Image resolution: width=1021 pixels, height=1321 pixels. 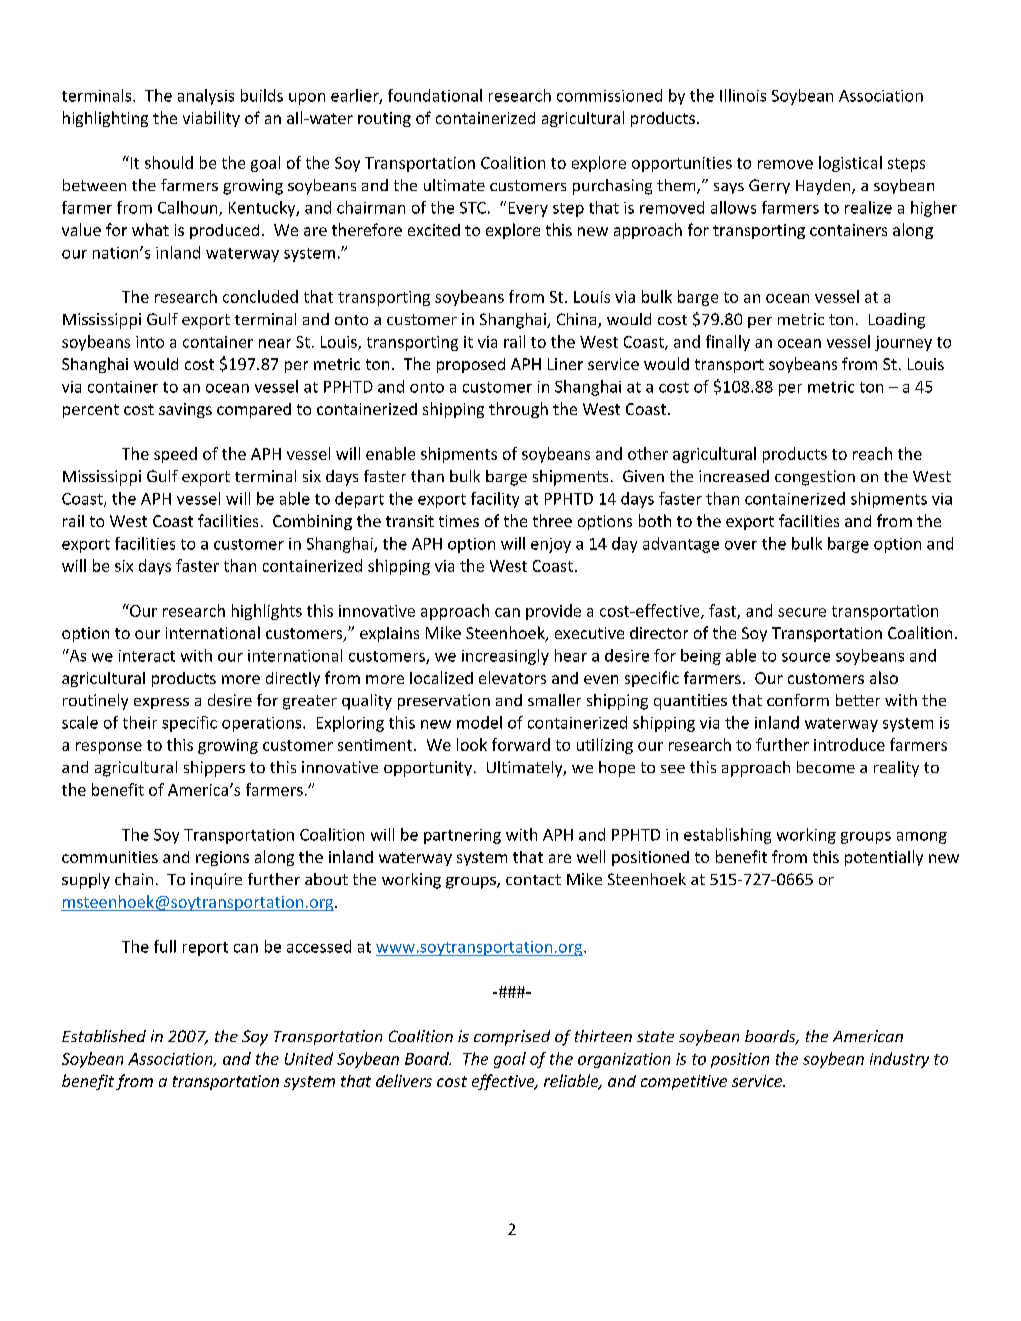 I want to click on Established, so click(x=104, y=1036).
